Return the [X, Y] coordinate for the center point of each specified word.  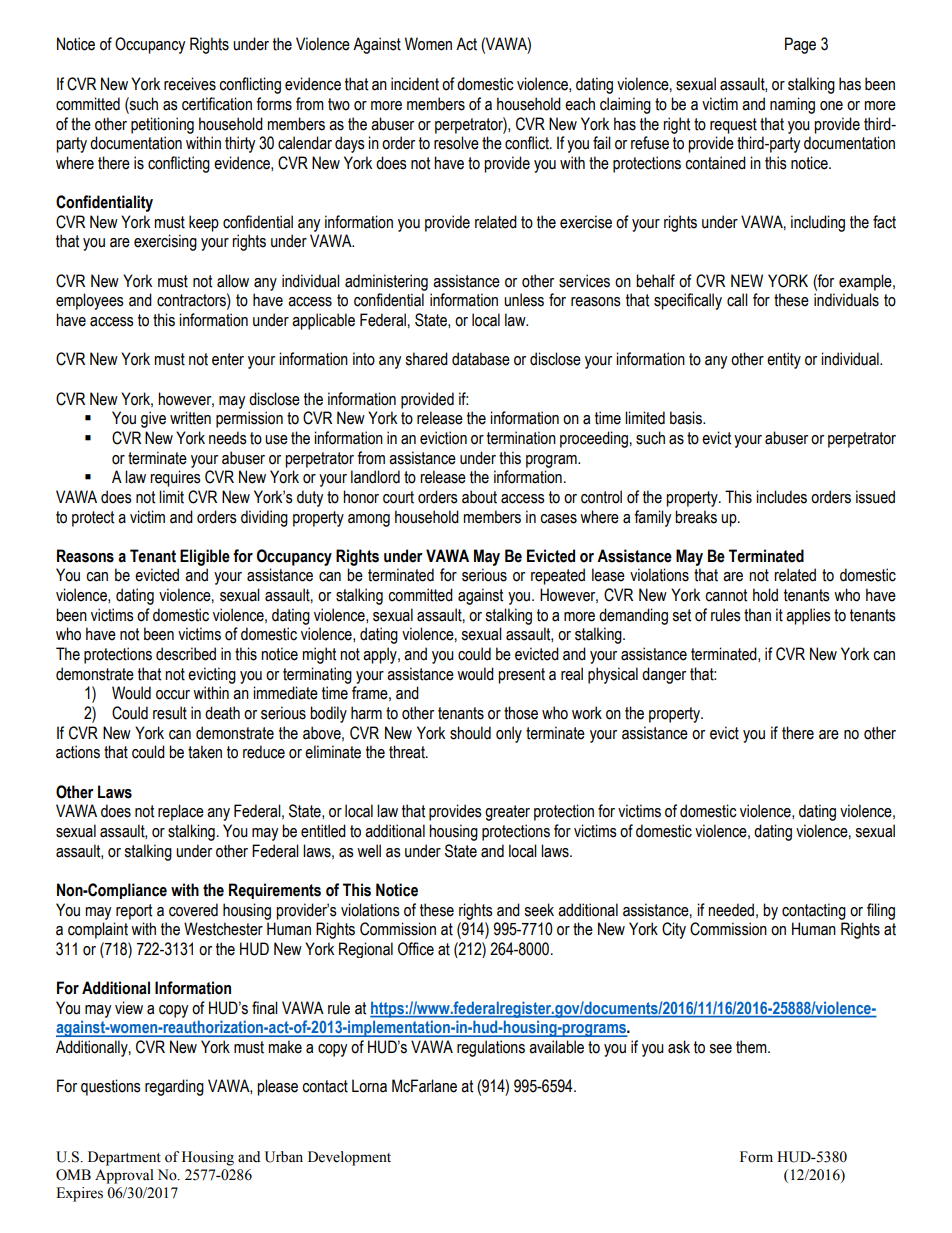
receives [190, 84]
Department [124, 1158]
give [153, 419]
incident [415, 84]
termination [521, 438]
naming [792, 105]
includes [781, 497]
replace [181, 812]
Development [349, 1158]
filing [881, 911]
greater [507, 813]
